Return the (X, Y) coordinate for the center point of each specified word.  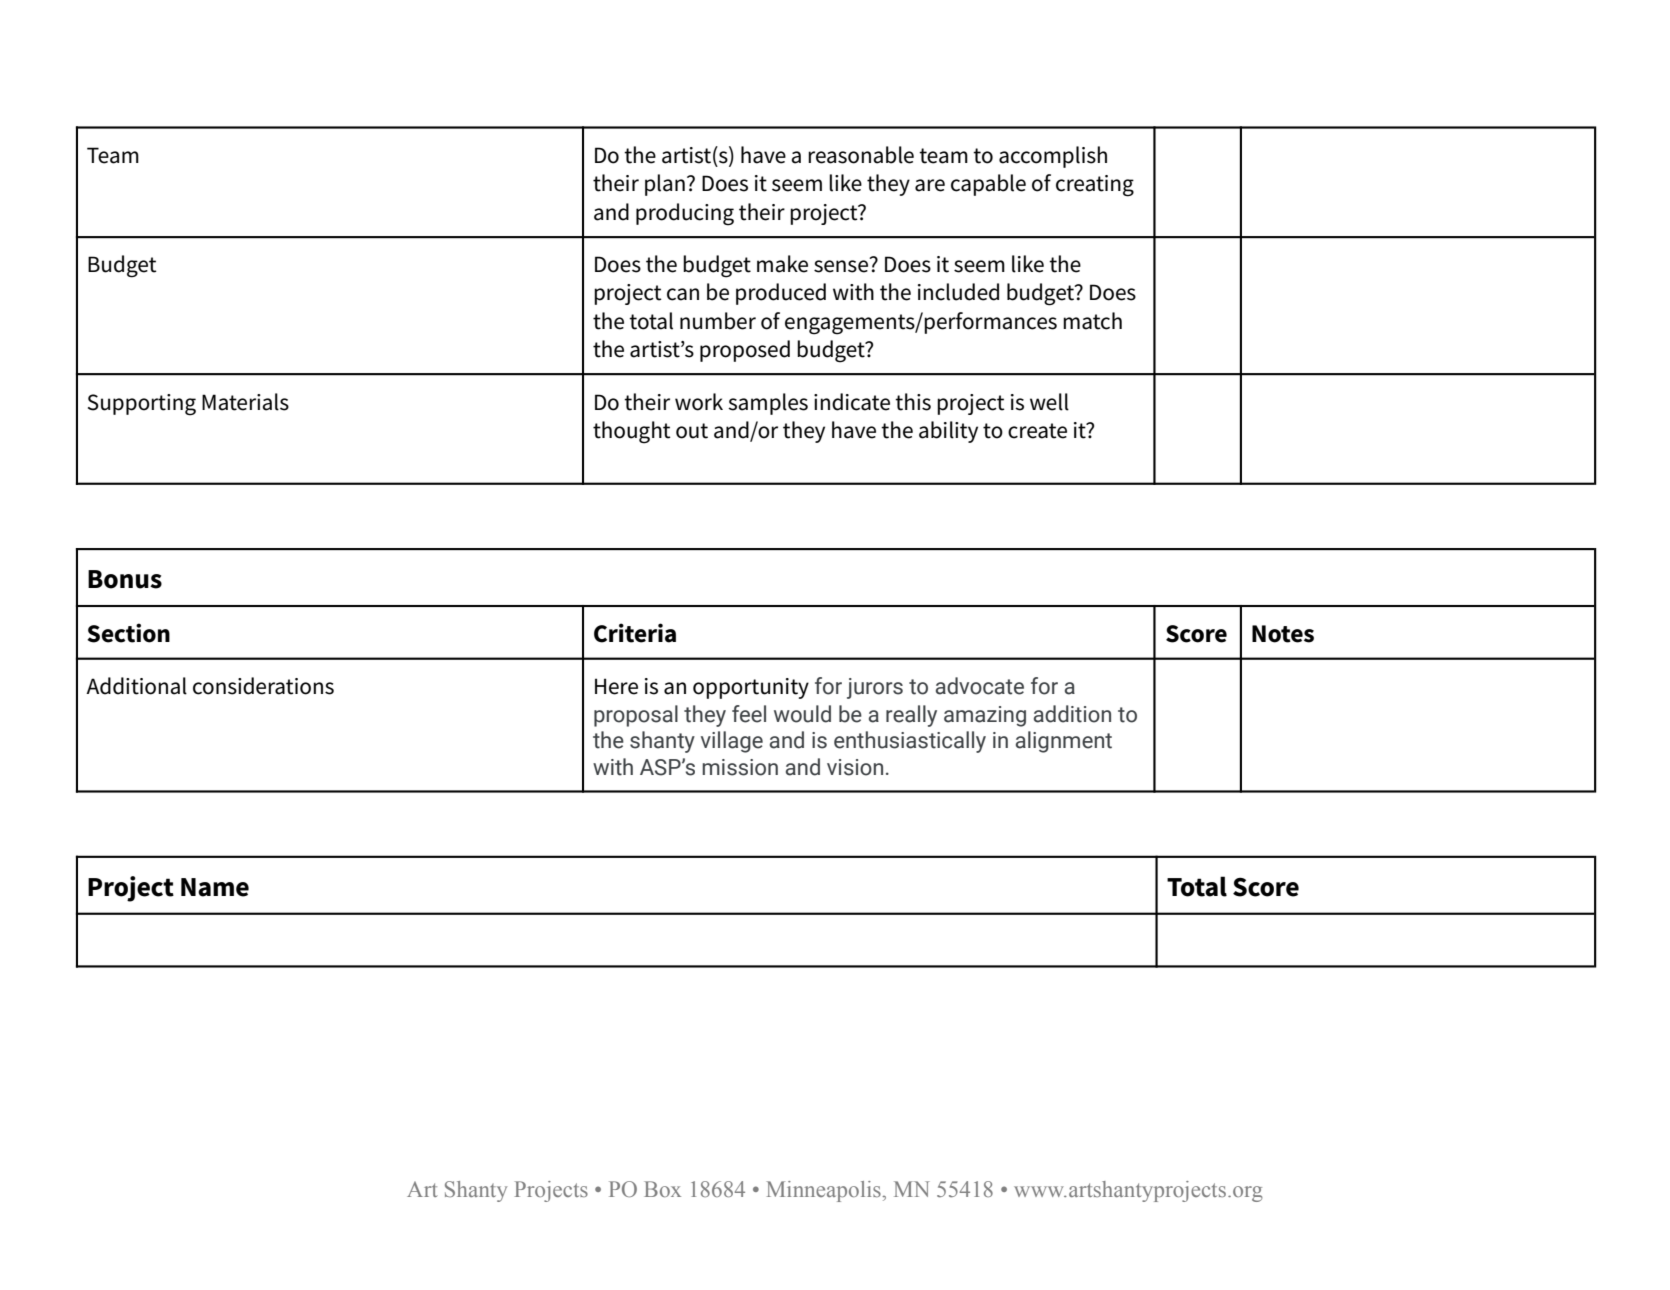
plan (665, 185)
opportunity (751, 688)
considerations (263, 686)
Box (662, 1189)
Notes (1283, 634)
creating (1095, 186)
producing (685, 214)
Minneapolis (825, 1191)
